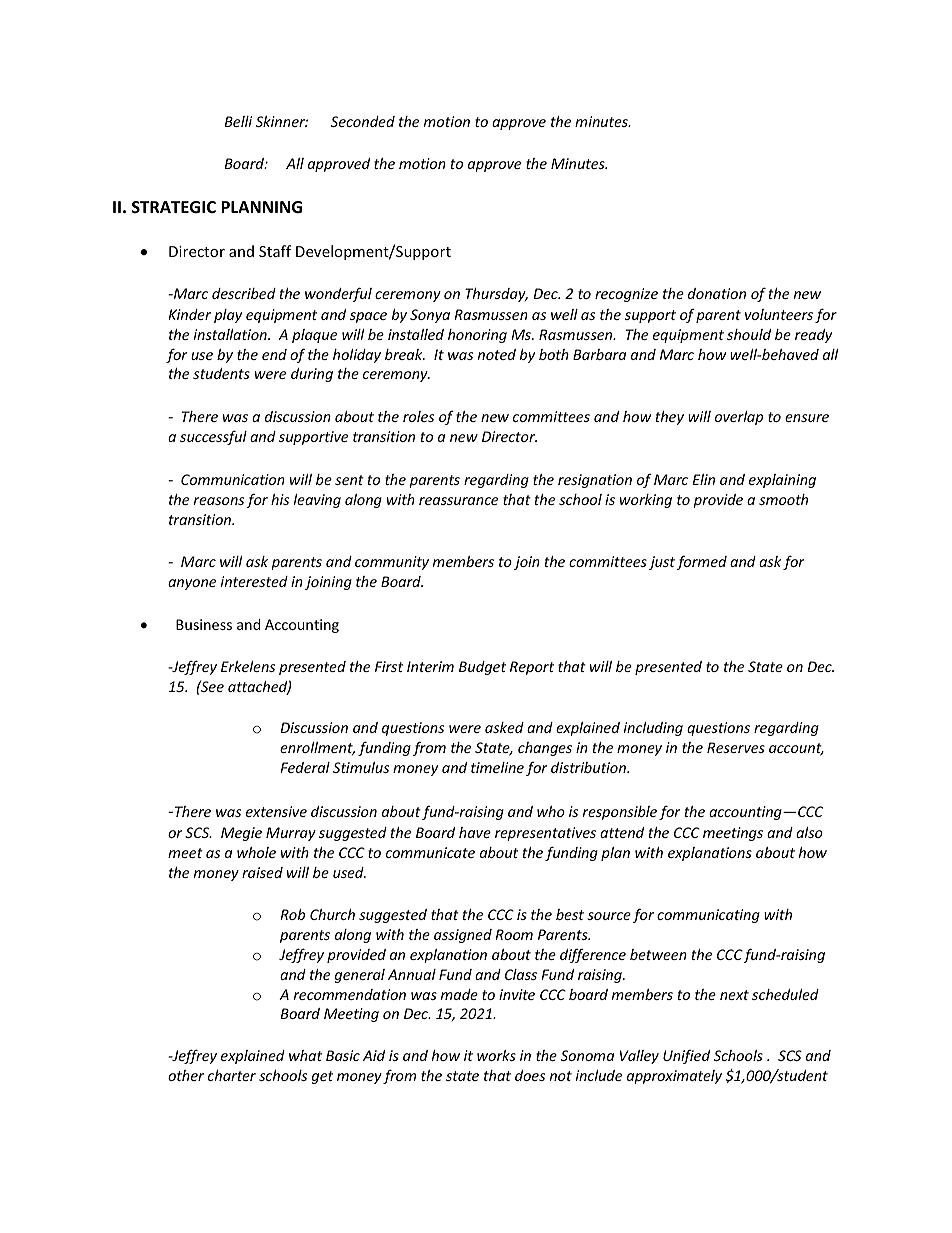  Describe the element at coordinates (809, 832) in the page. I see `also` at that location.
